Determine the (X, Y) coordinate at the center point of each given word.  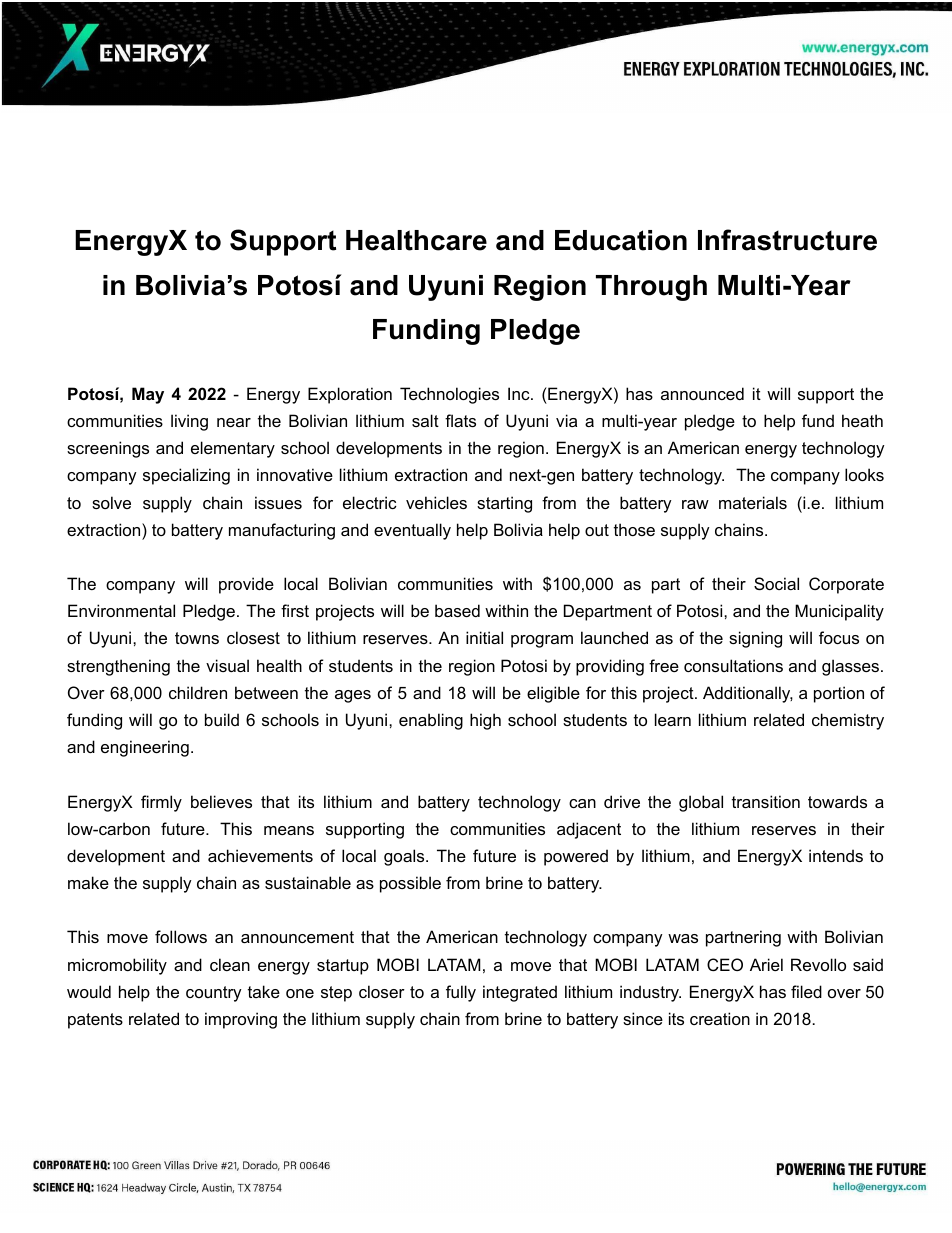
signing (755, 639)
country (214, 994)
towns (197, 638)
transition (766, 801)
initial (484, 637)
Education (621, 240)
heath (862, 420)
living (189, 422)
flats (460, 420)
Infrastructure (787, 240)
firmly (161, 803)
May (148, 395)
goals (405, 857)
